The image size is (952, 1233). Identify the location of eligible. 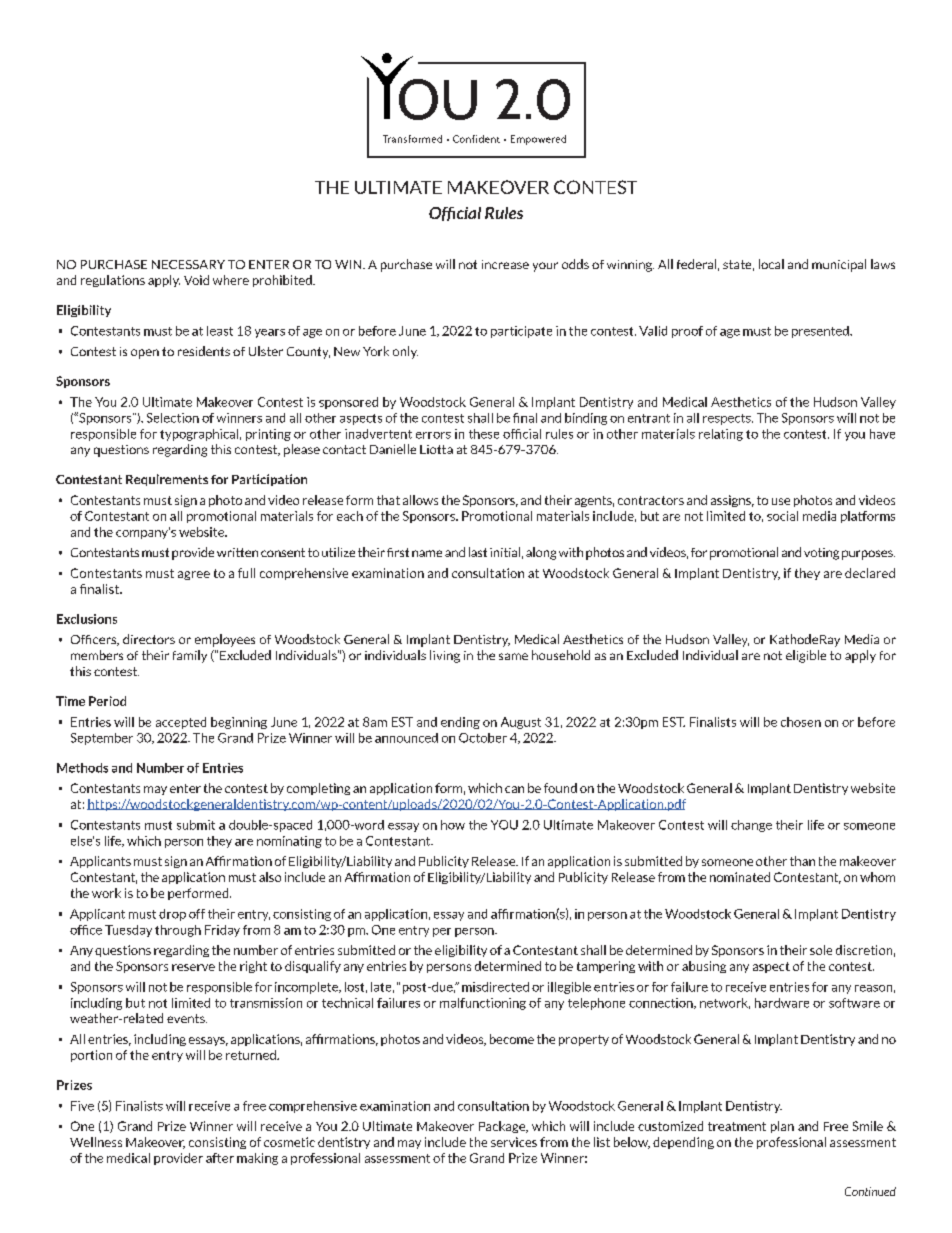
(806, 656).
